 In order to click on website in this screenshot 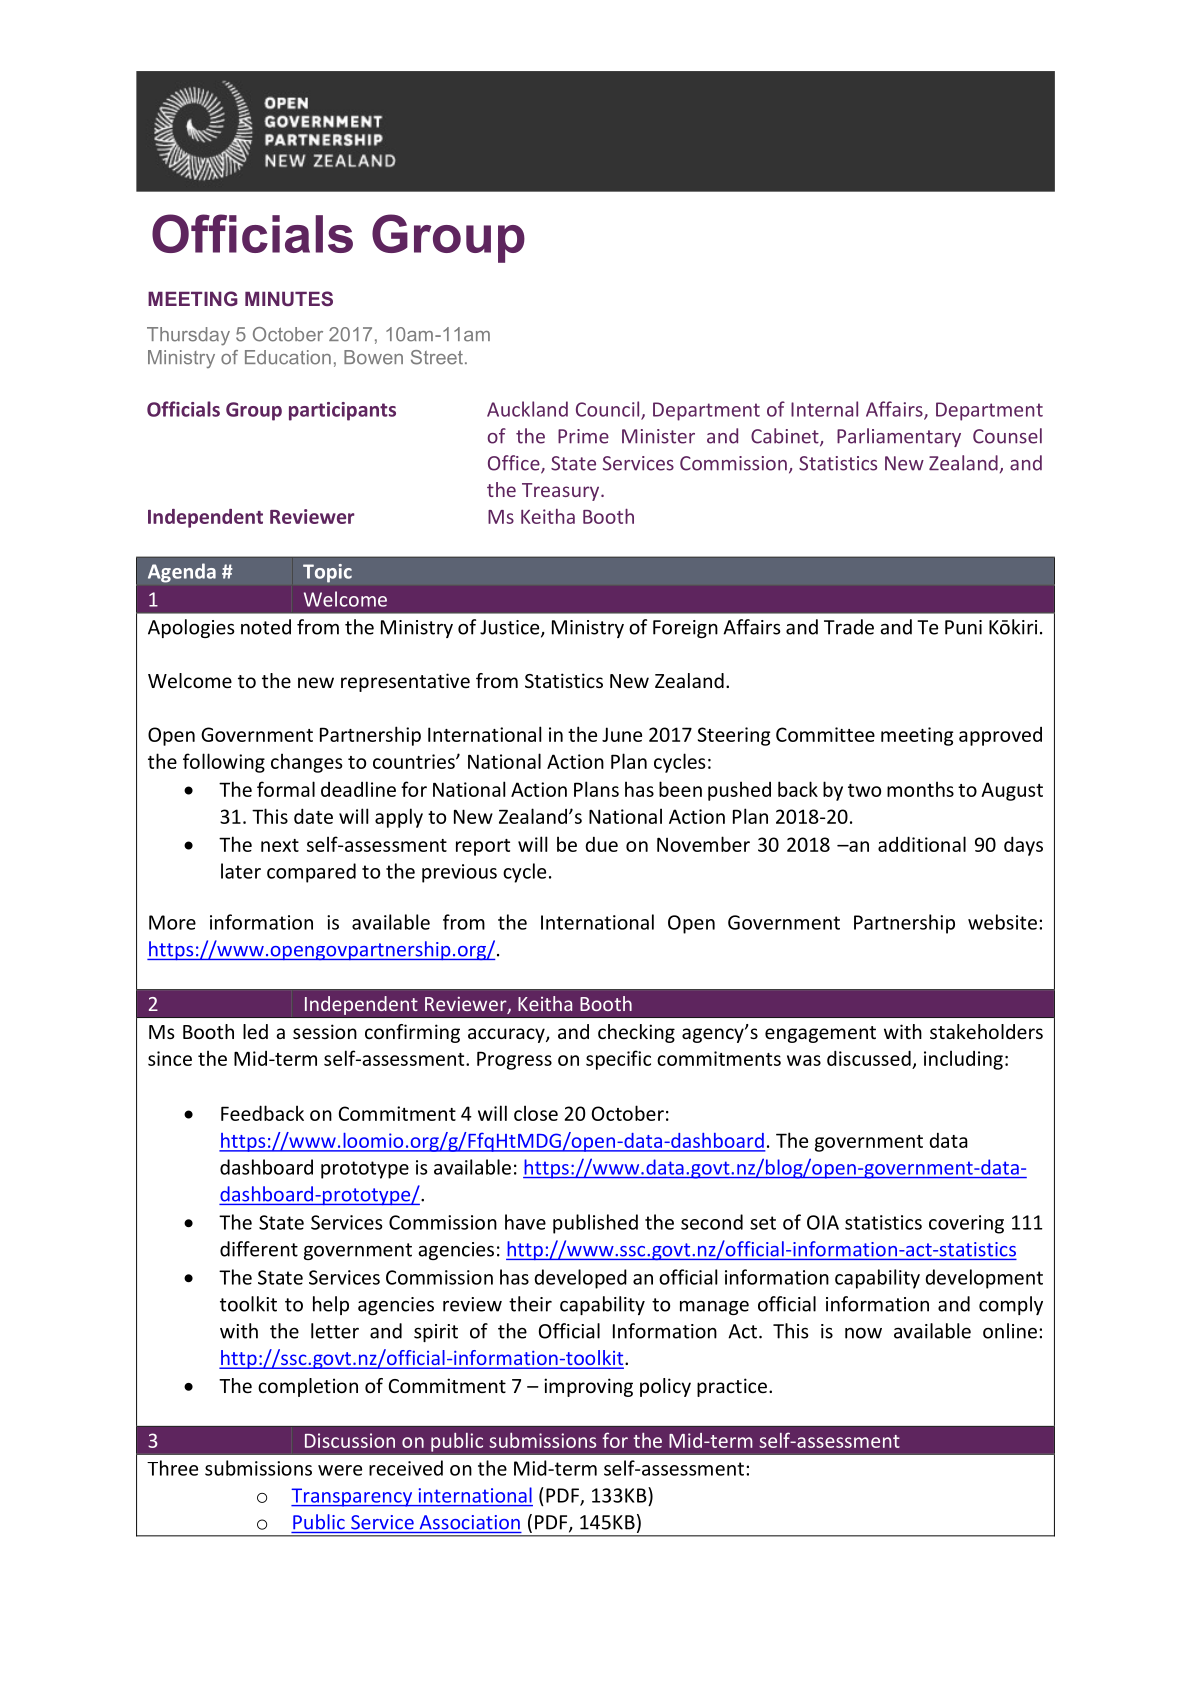, I will do `click(1002, 922)`.
